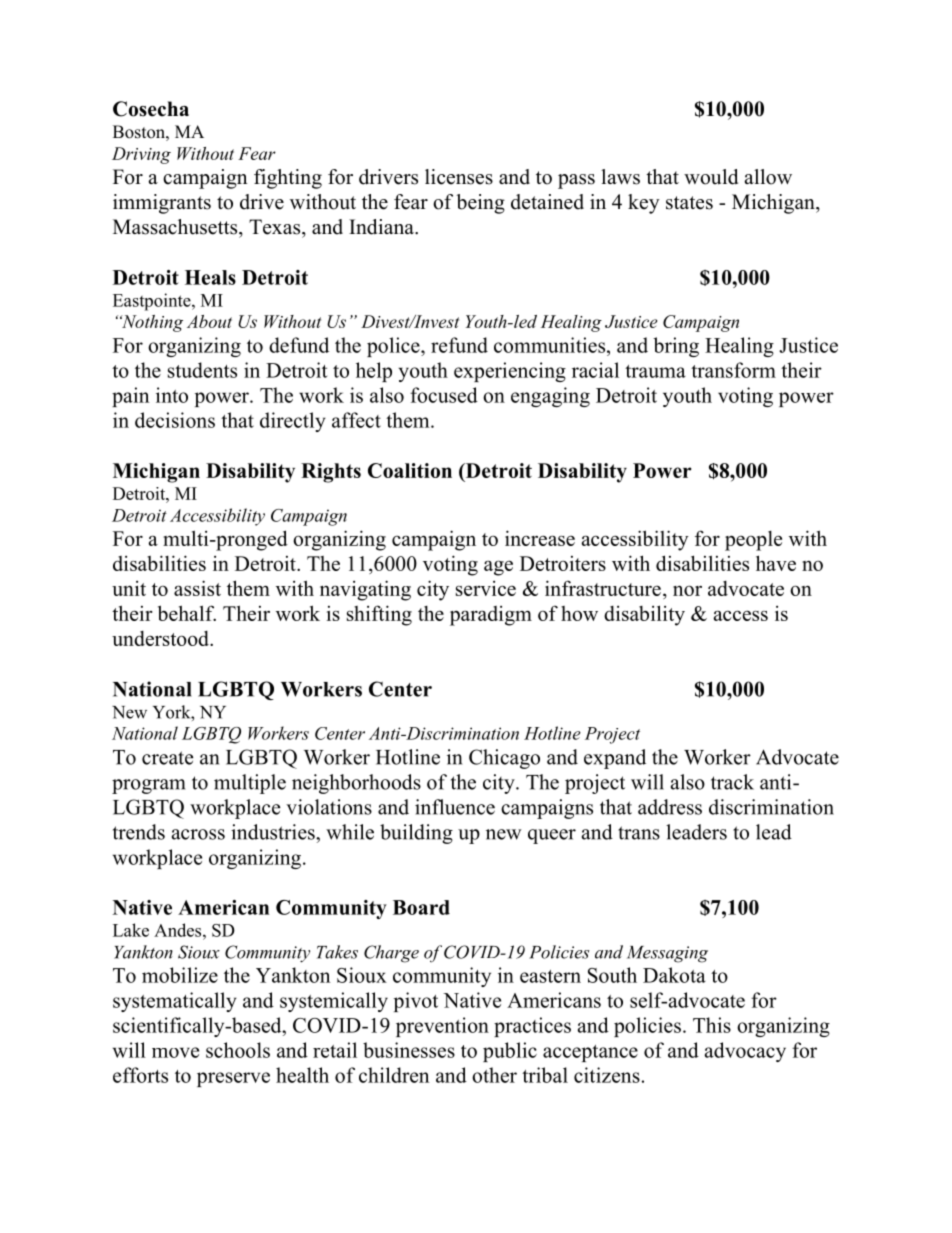  What do you see at coordinates (687, 590) in the page?
I see `nor` at bounding box center [687, 590].
